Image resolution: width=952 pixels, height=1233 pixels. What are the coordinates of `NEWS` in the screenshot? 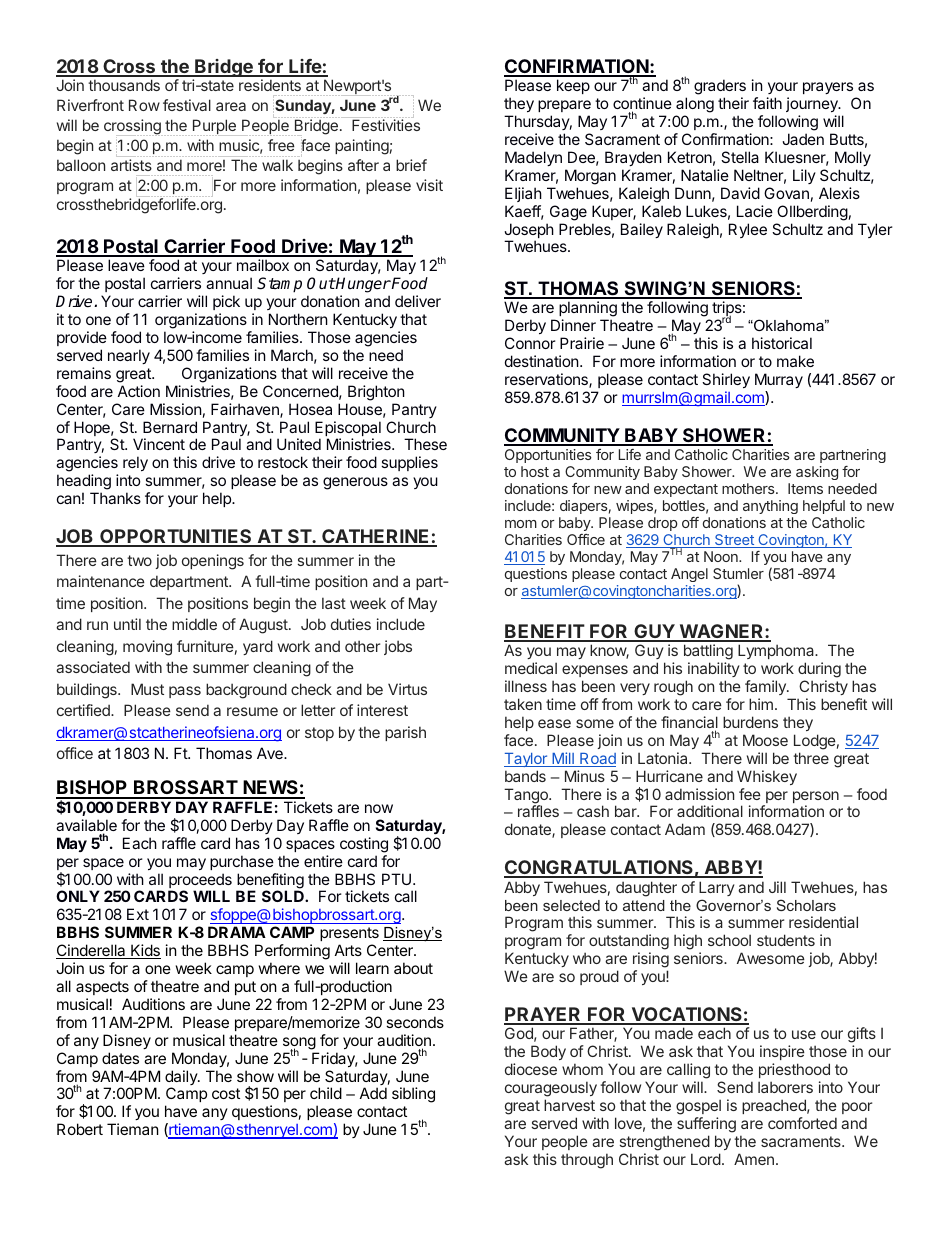 It's located at (270, 789).
